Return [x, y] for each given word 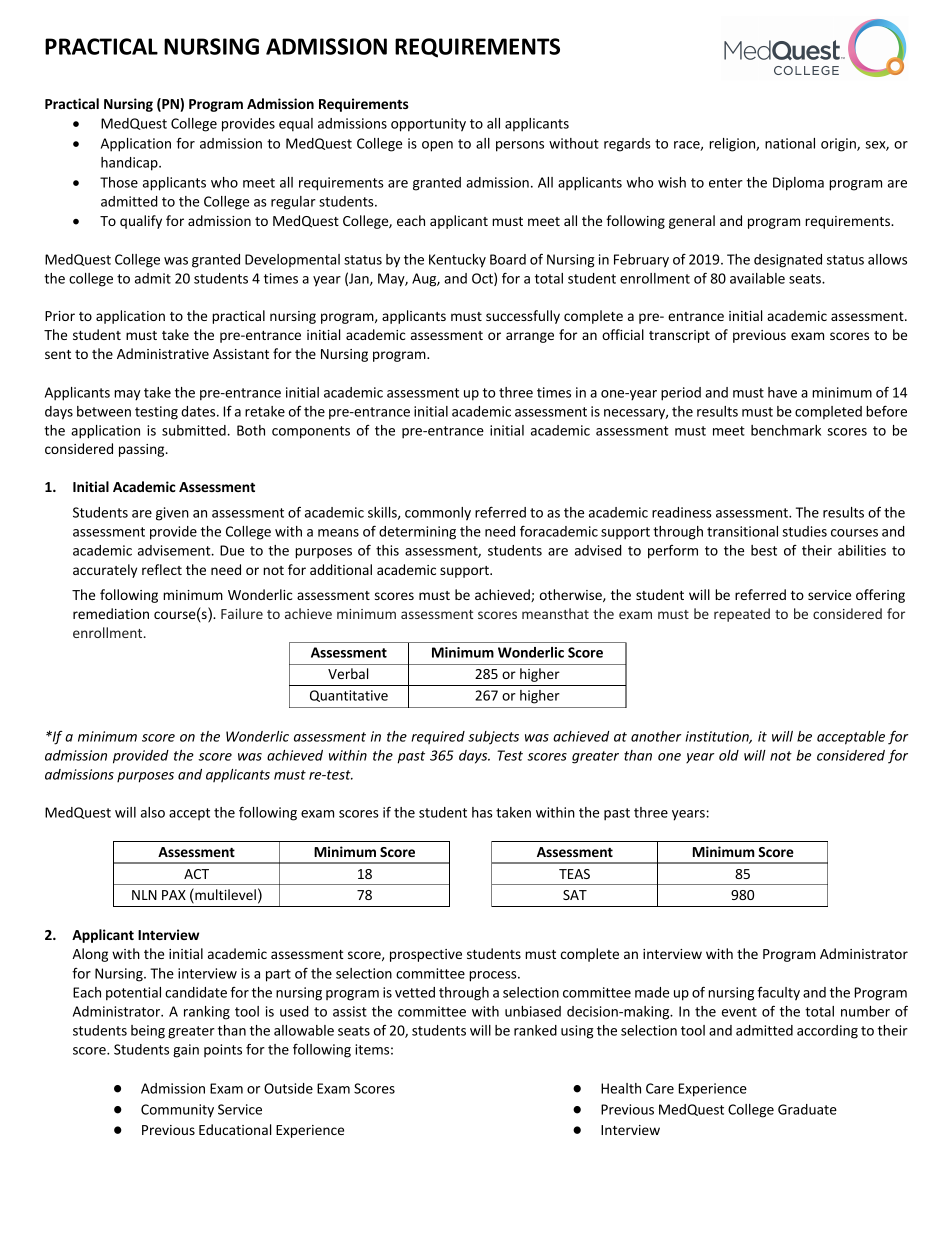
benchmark [786, 430]
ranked [535, 1030]
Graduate [807, 1109]
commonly [438, 514]
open [437, 146]
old [729, 755]
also [153, 812]
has [482, 812]
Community [177, 1111]
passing [143, 450]
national [790, 143]
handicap [130, 164]
